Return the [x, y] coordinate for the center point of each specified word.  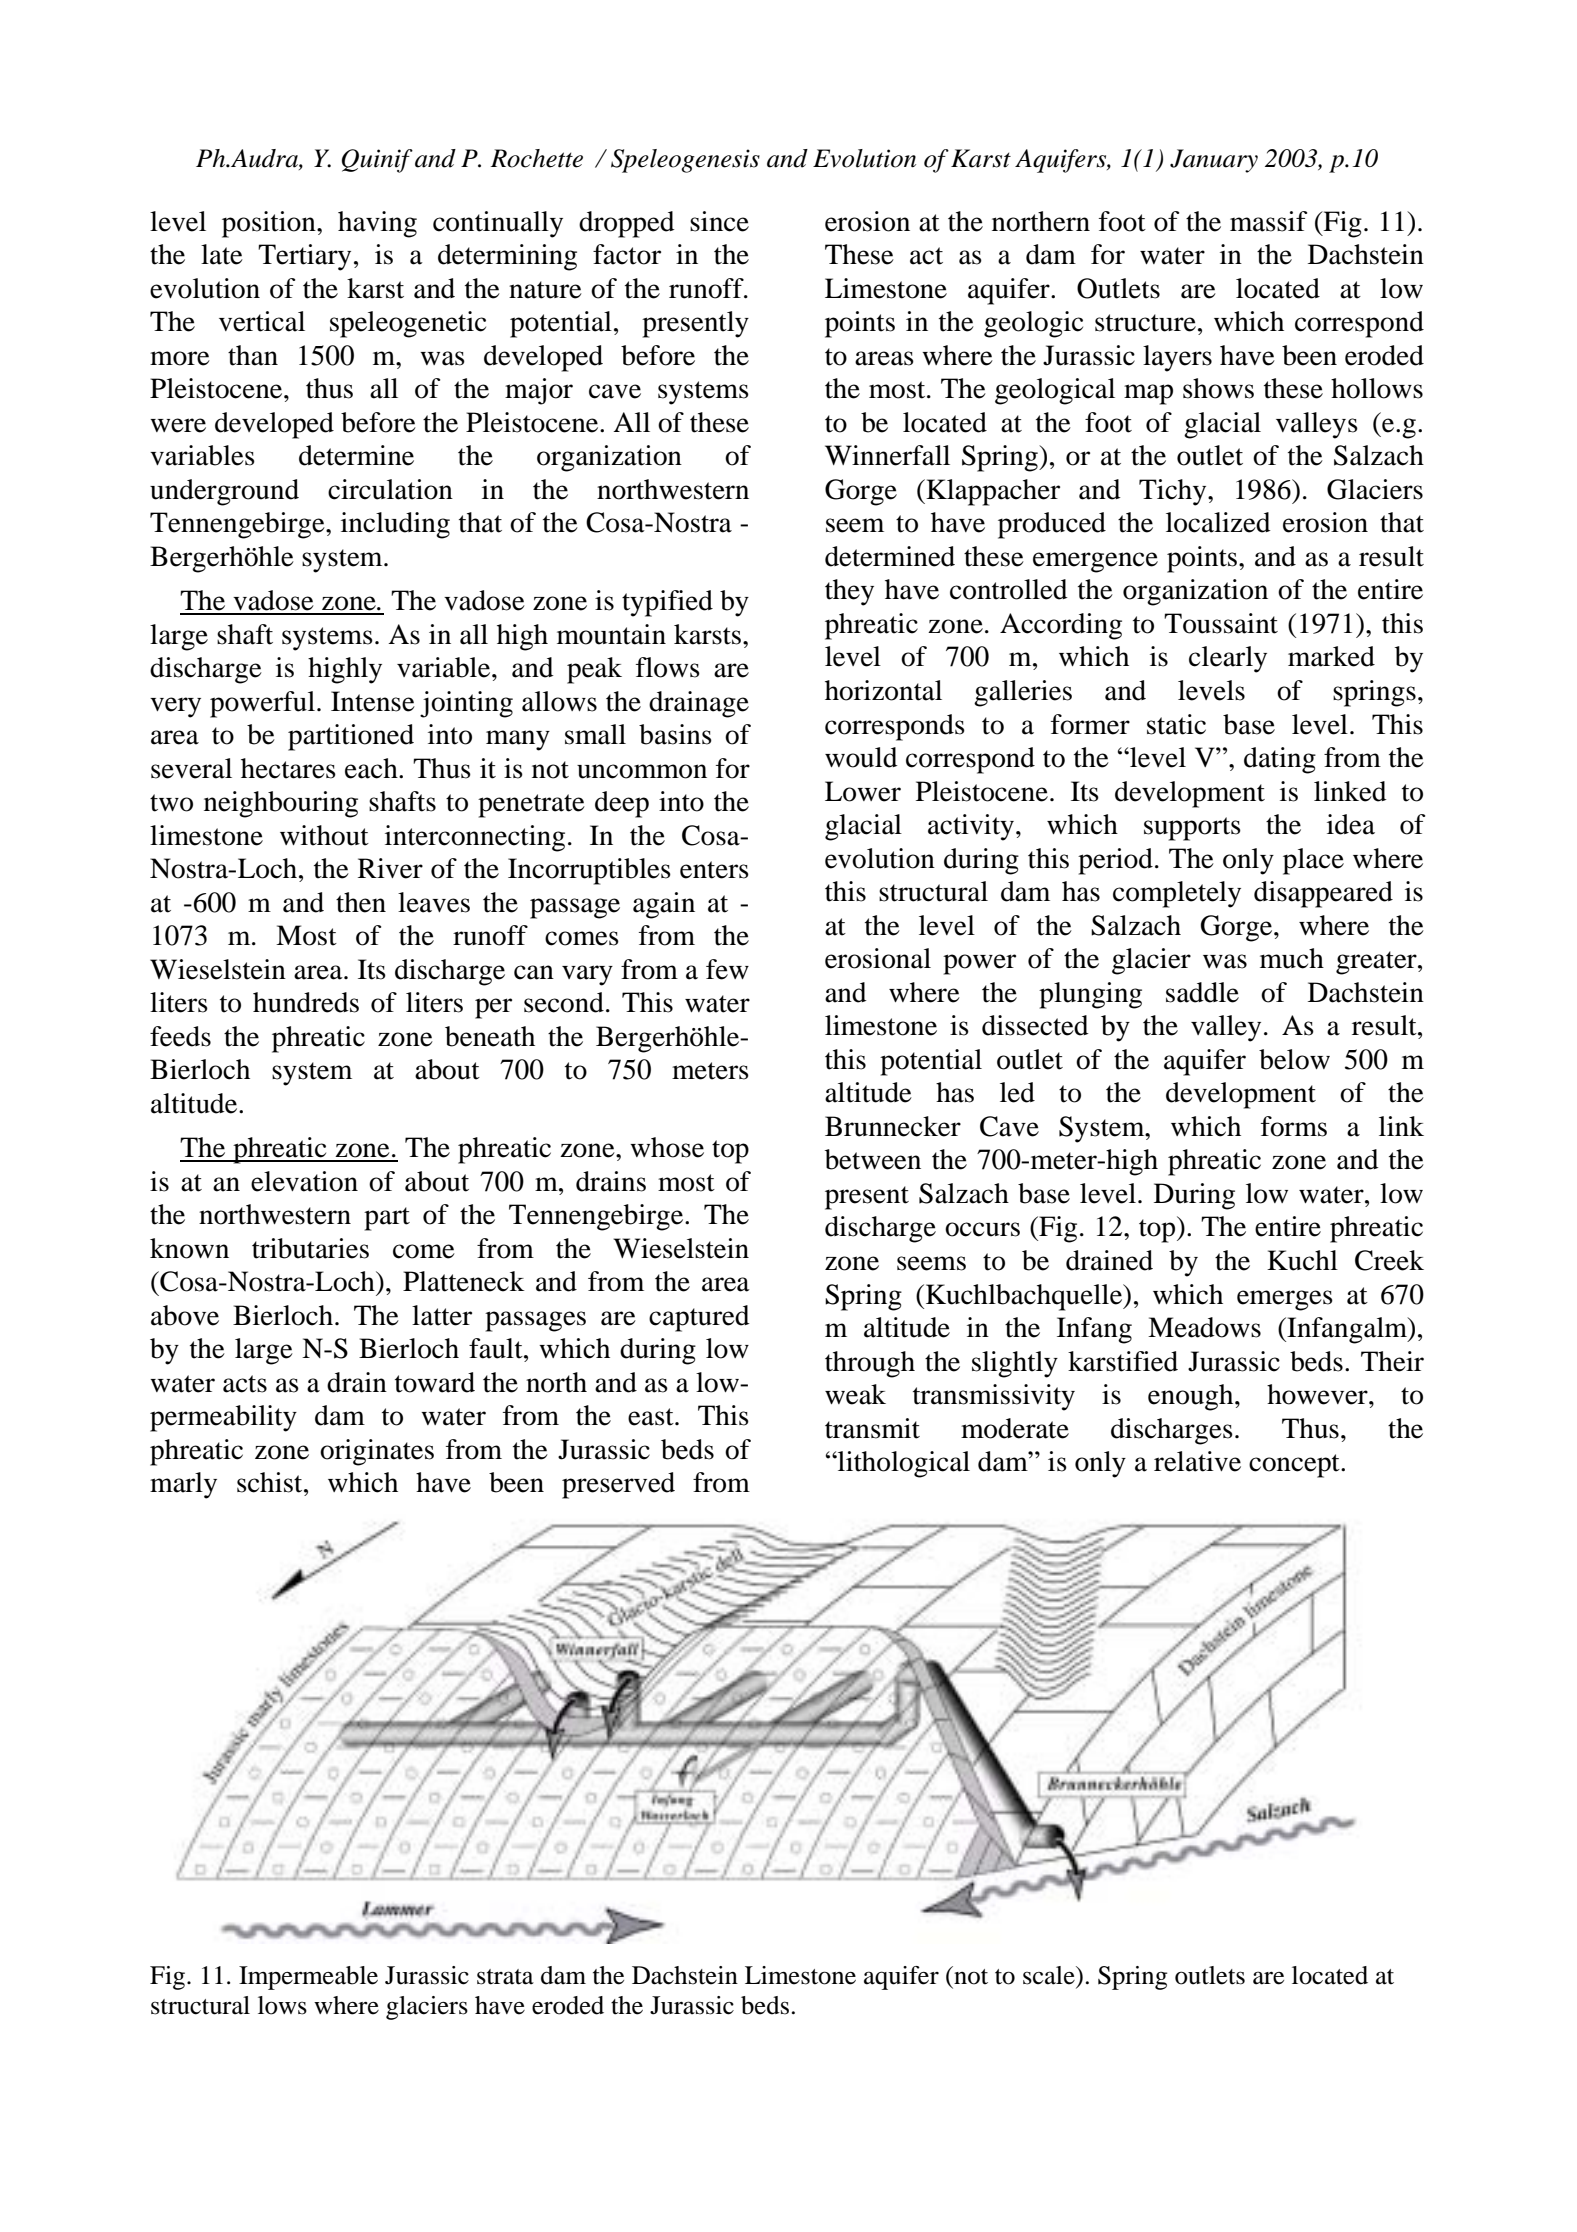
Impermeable [308, 1978]
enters [714, 870]
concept [1295, 1466]
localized [1218, 522]
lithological [903, 1464]
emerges [1285, 1300]
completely [1177, 894]
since [719, 221]
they [849, 592]
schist [271, 1482]
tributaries [310, 1248]
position [270, 224]
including [395, 525]
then [361, 902]
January [1214, 161]
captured [699, 1318]
